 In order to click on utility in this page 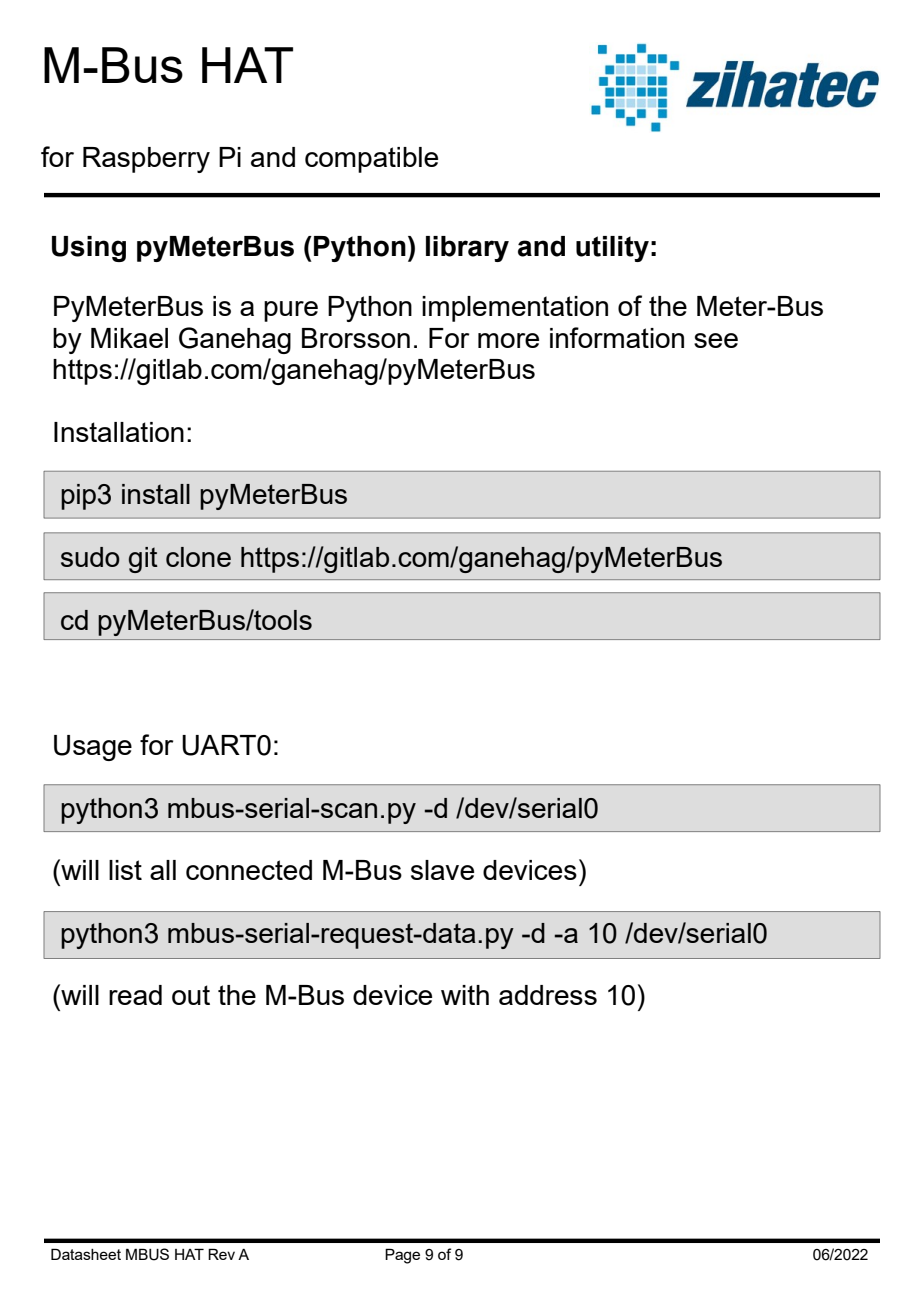, I will do `click(612, 249)`.
